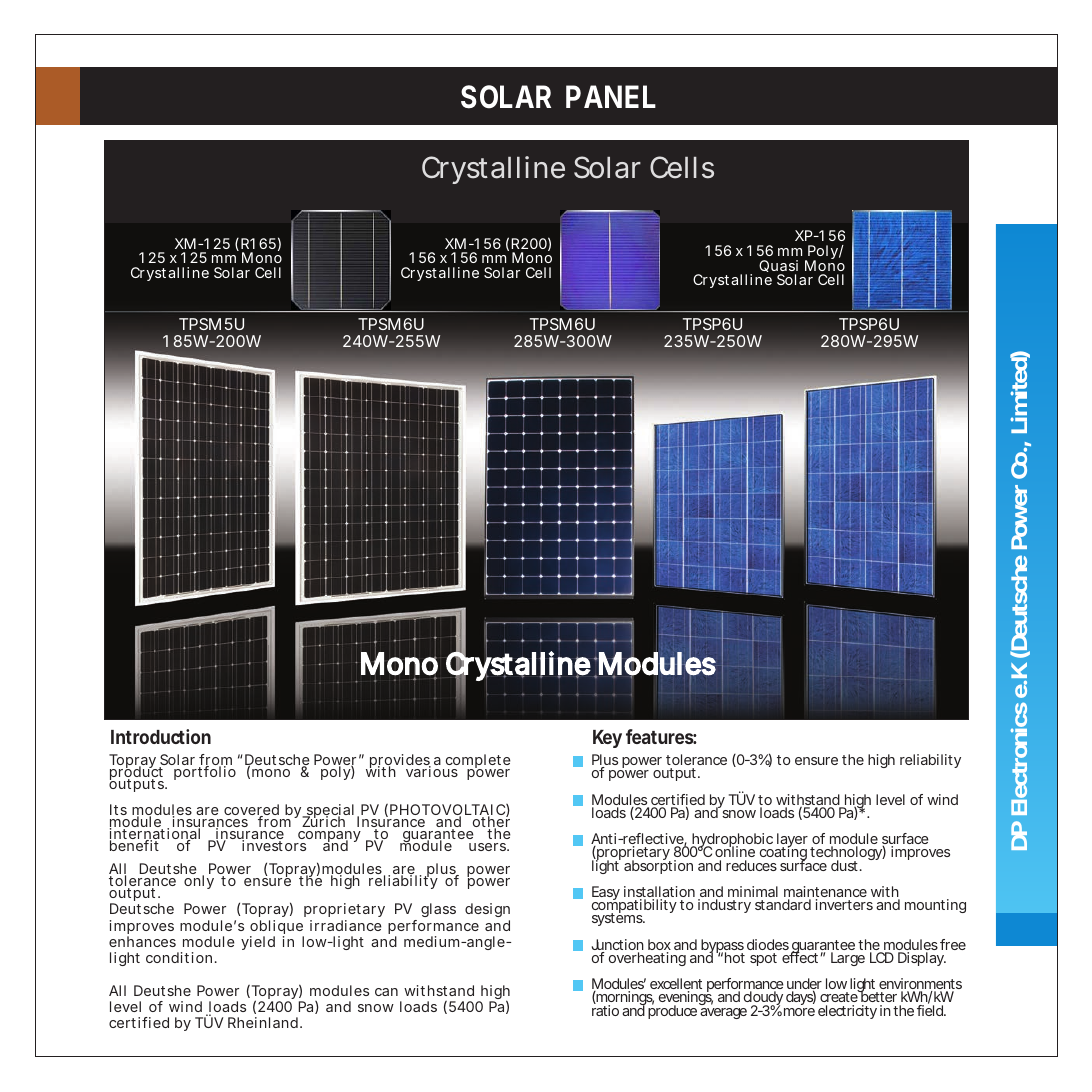 Image resolution: width=1092 pixels, height=1092 pixels. What do you see at coordinates (611, 96) in the page?
I see `PANEL` at bounding box center [611, 96].
